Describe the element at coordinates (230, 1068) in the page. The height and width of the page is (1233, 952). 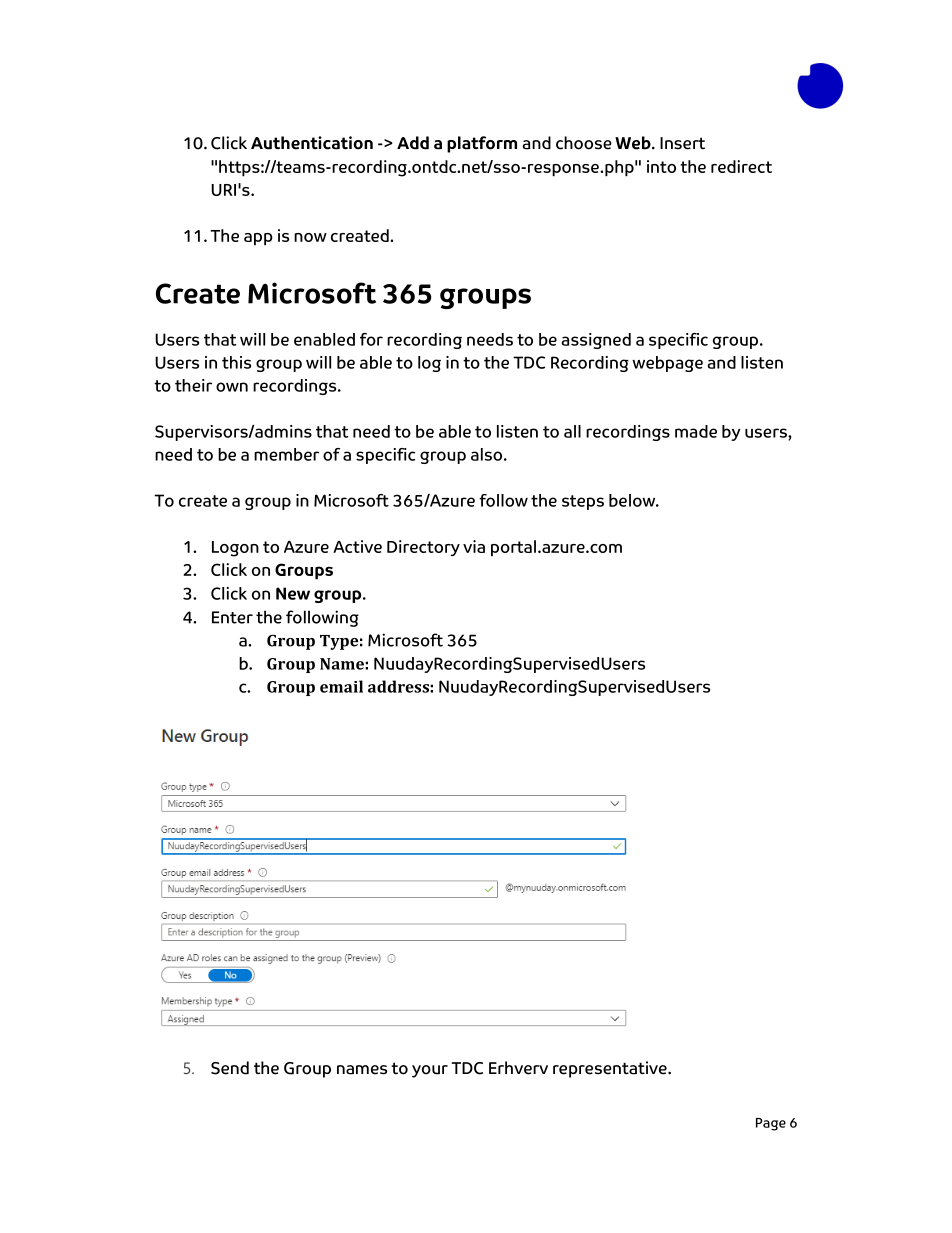
I see `Send` at that location.
